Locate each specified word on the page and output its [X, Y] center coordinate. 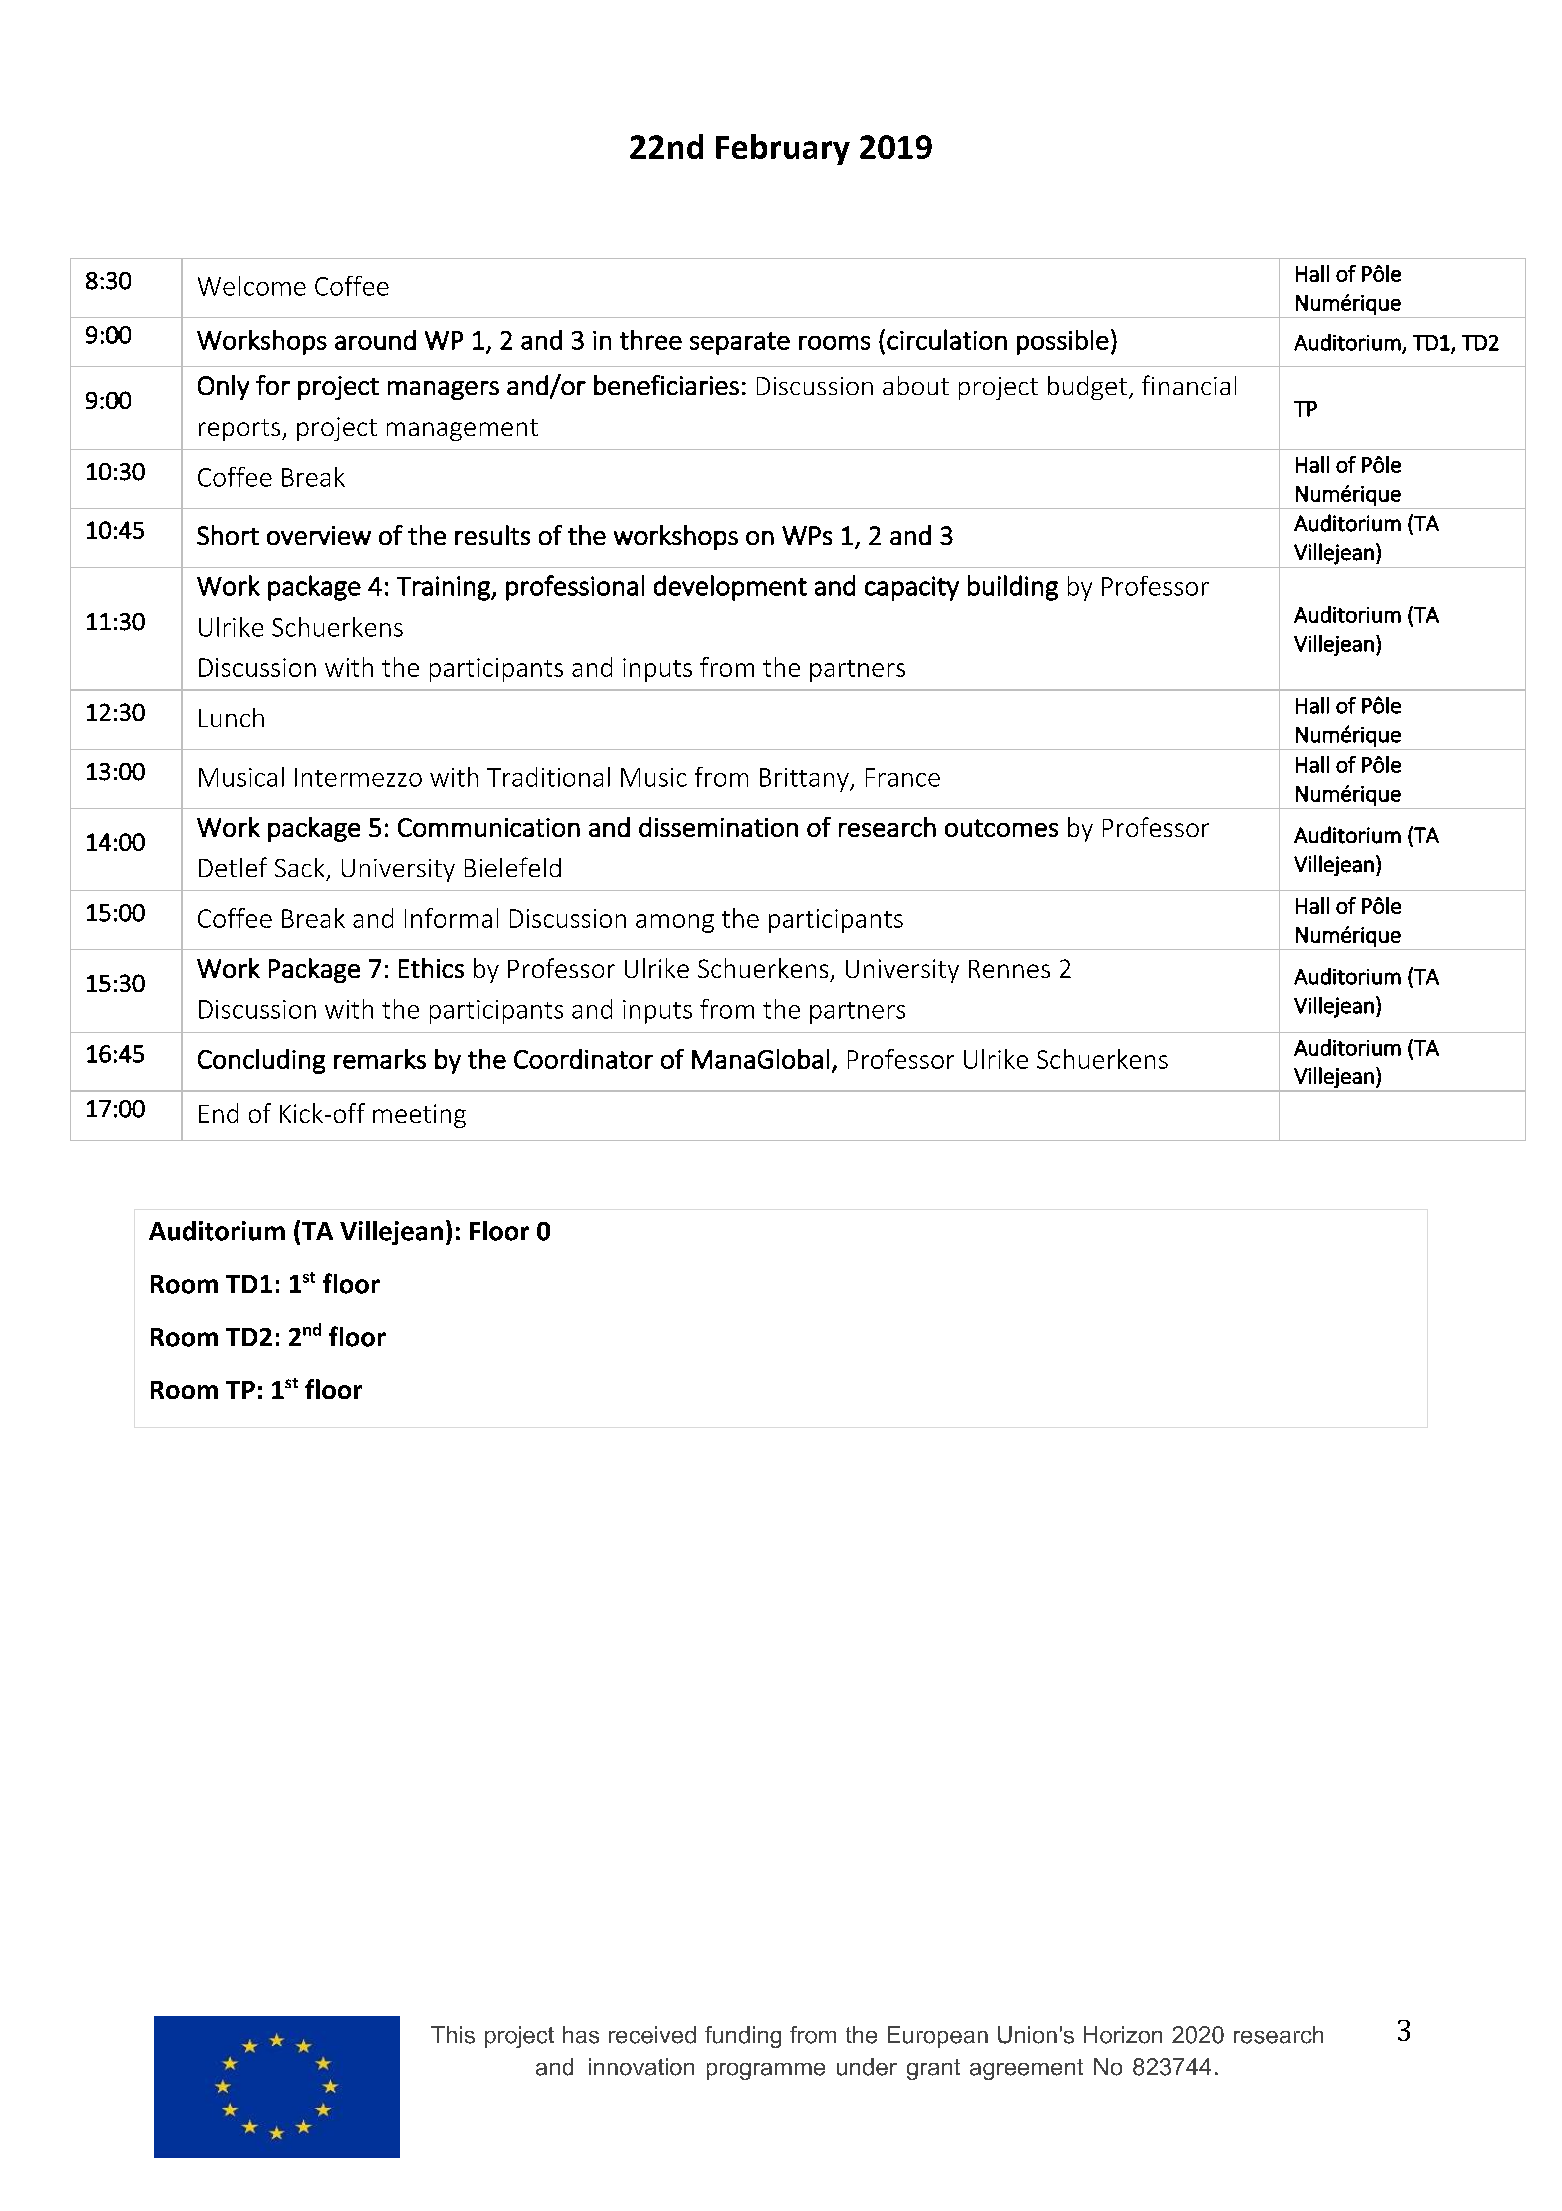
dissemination [718, 827]
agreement [1026, 2069]
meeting [419, 1116]
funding [743, 2037]
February [783, 149]
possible [1063, 342]
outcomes [1001, 828]
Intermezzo [358, 777]
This [453, 2035]
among [675, 923]
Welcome [252, 286]
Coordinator [583, 1059]
